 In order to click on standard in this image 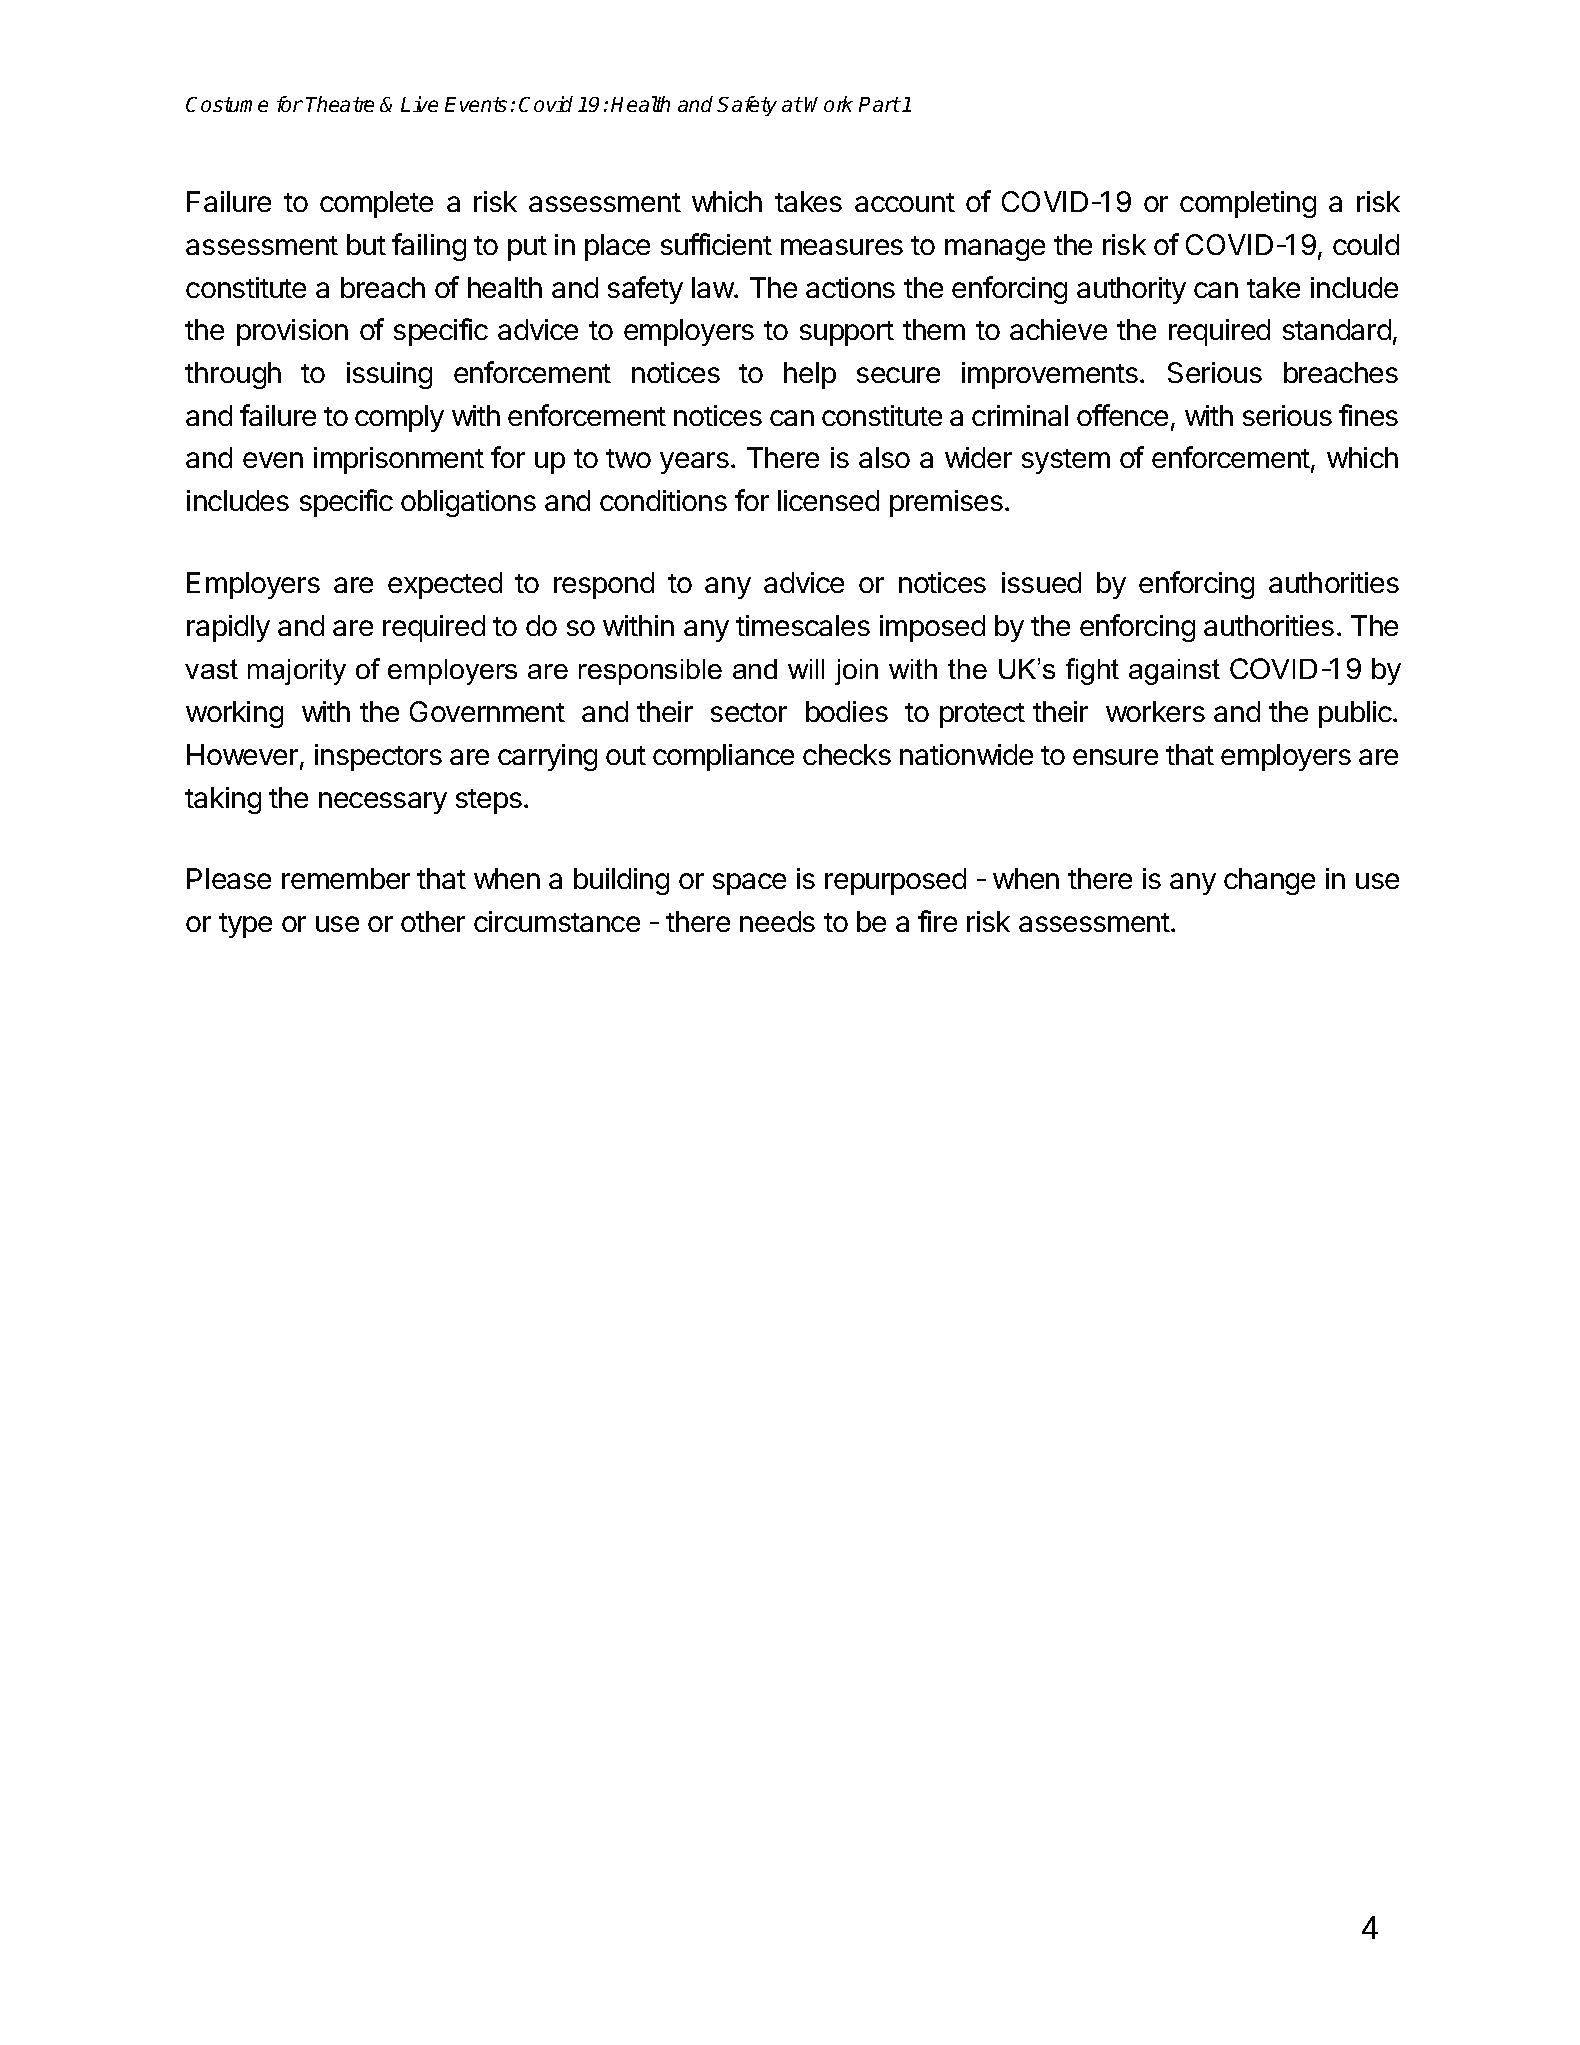, I will do `click(1337, 329)`.
